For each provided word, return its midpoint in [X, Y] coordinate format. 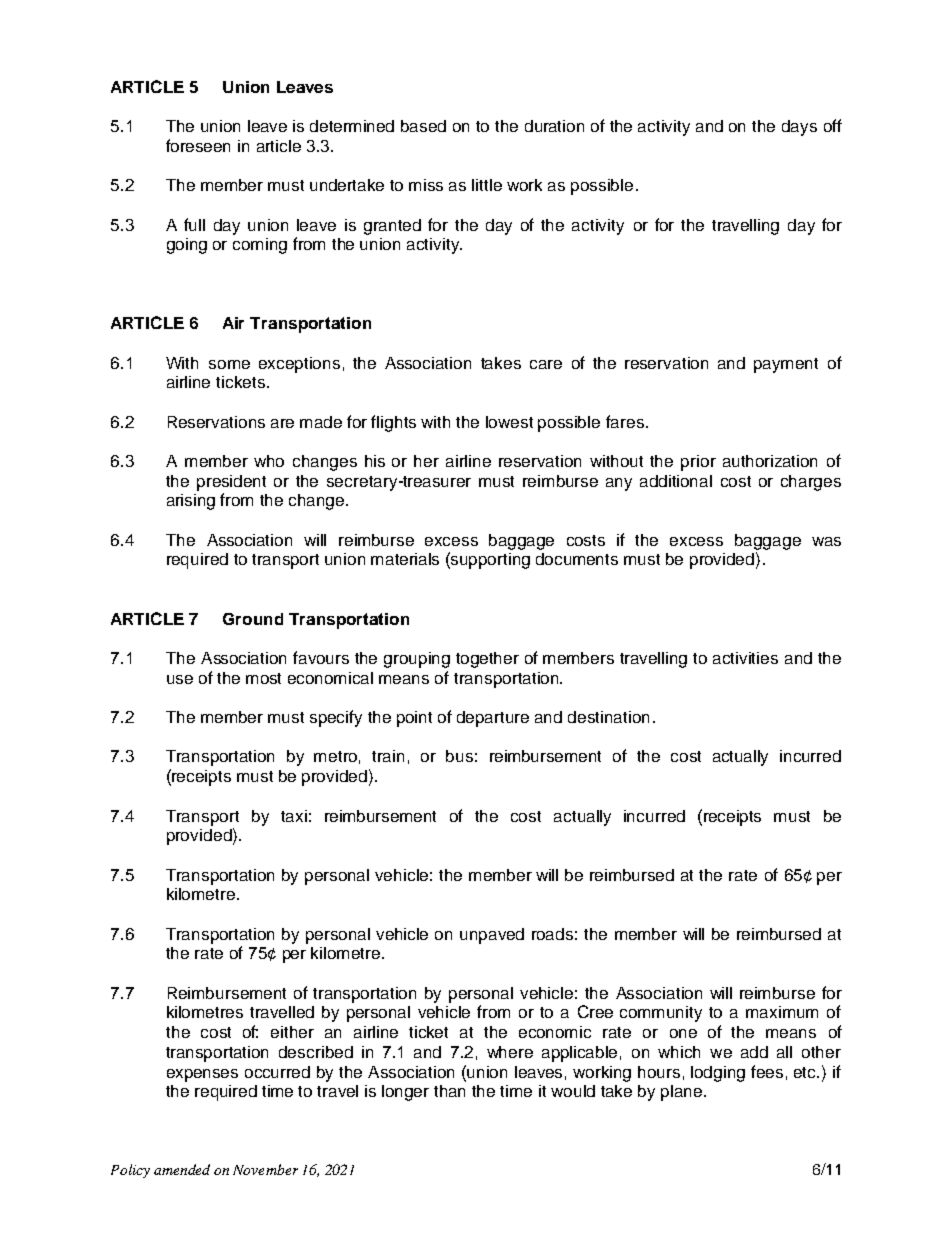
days [799, 128]
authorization [770, 461]
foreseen [198, 145]
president [231, 483]
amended [182, 1169]
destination [608, 717]
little [487, 185]
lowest [509, 422]
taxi [294, 816]
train [388, 756]
